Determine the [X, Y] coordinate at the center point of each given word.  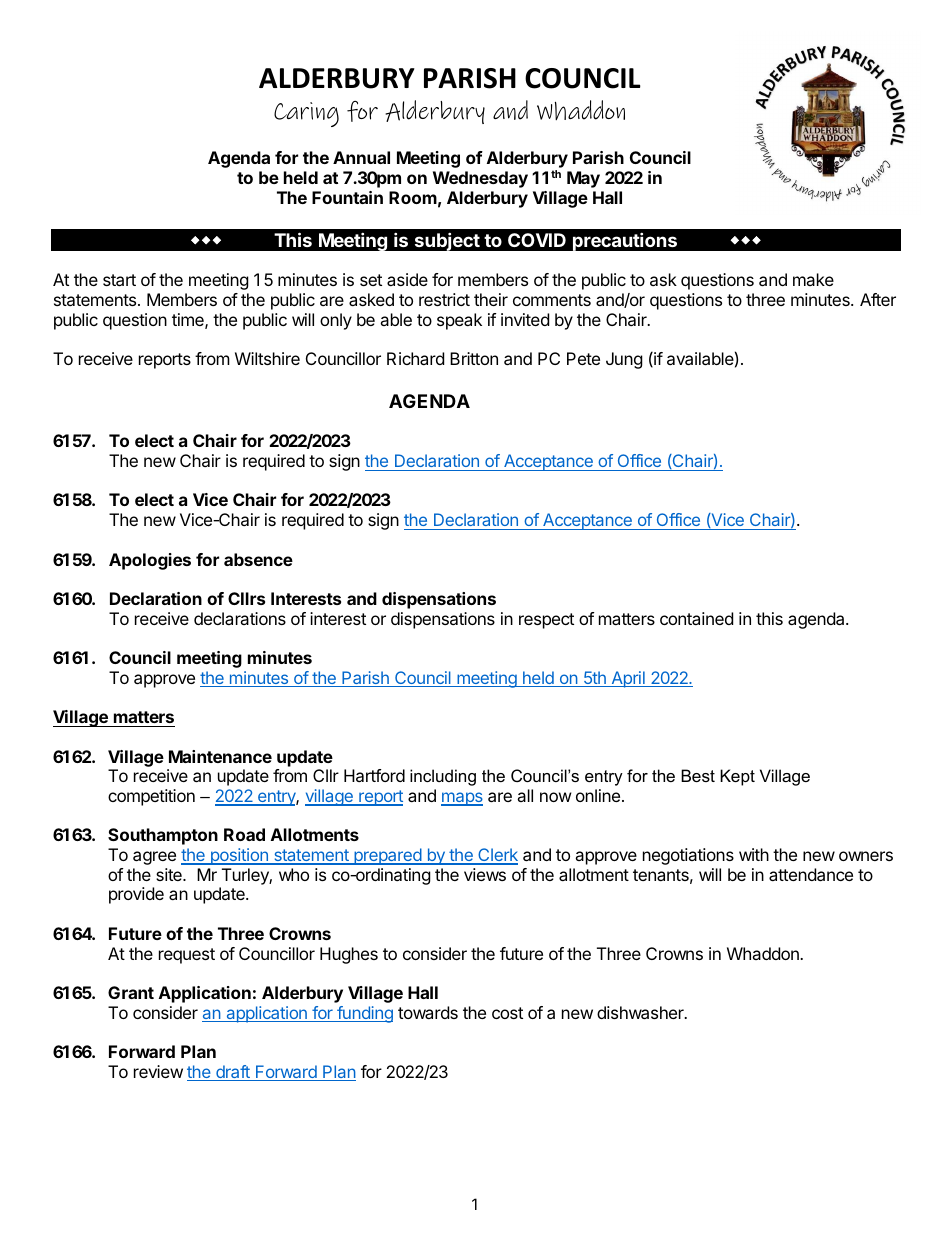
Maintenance [220, 756]
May [583, 179]
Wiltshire [267, 358]
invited [525, 319]
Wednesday [480, 179]
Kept [737, 777]
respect [546, 621]
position [239, 856]
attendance [811, 874]
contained [696, 618]
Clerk [497, 856]
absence [258, 559]
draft [233, 1073]
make [813, 279]
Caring [306, 114]
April [628, 679]
